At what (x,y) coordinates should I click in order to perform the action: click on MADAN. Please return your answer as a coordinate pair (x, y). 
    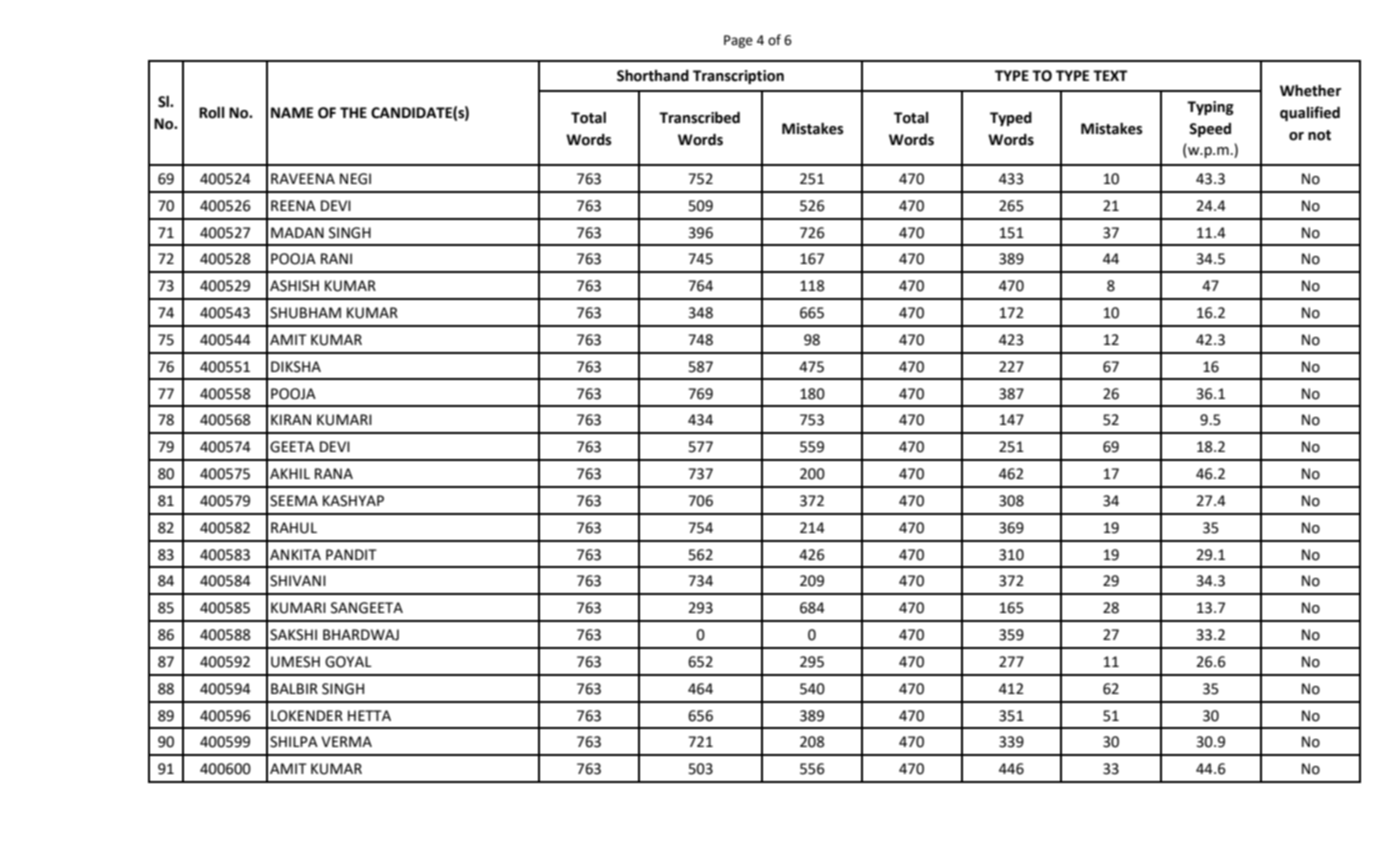
    Looking at the image, I should click on (297, 232).
